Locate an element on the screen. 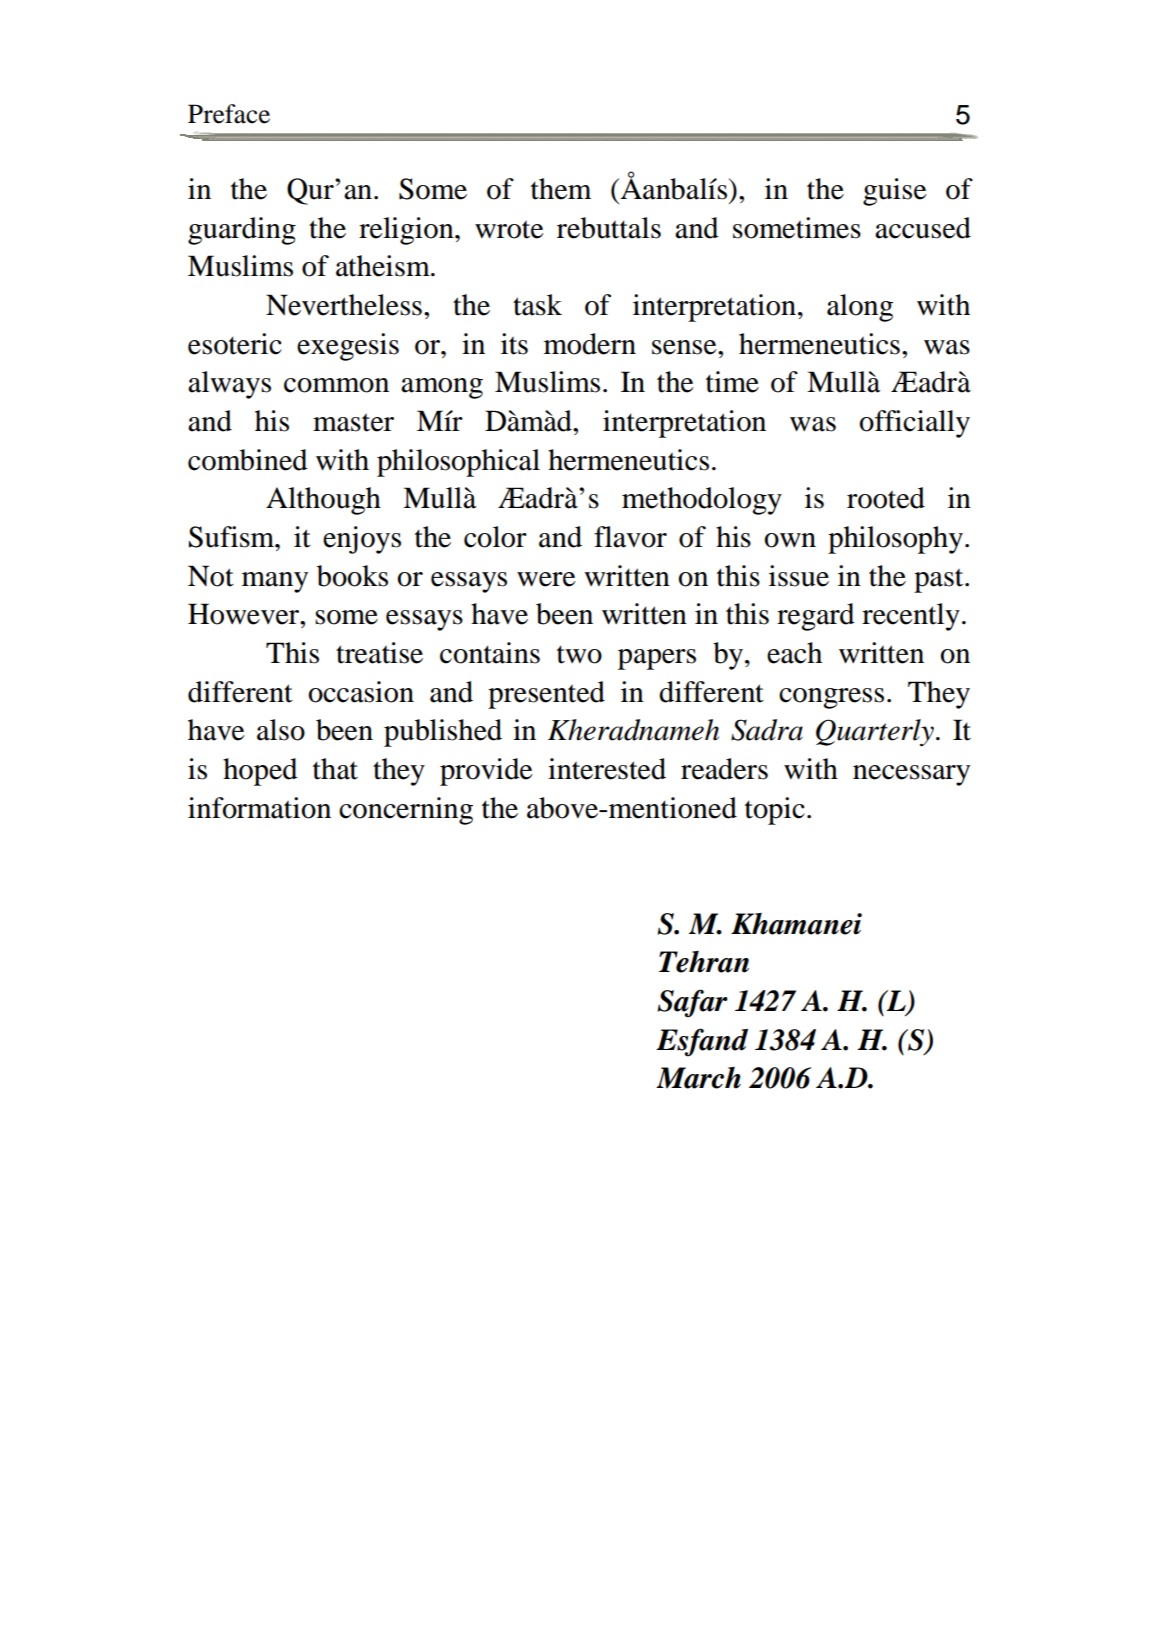 The height and width of the screenshot is (1643, 1160). Preface is located at coordinates (229, 114).
